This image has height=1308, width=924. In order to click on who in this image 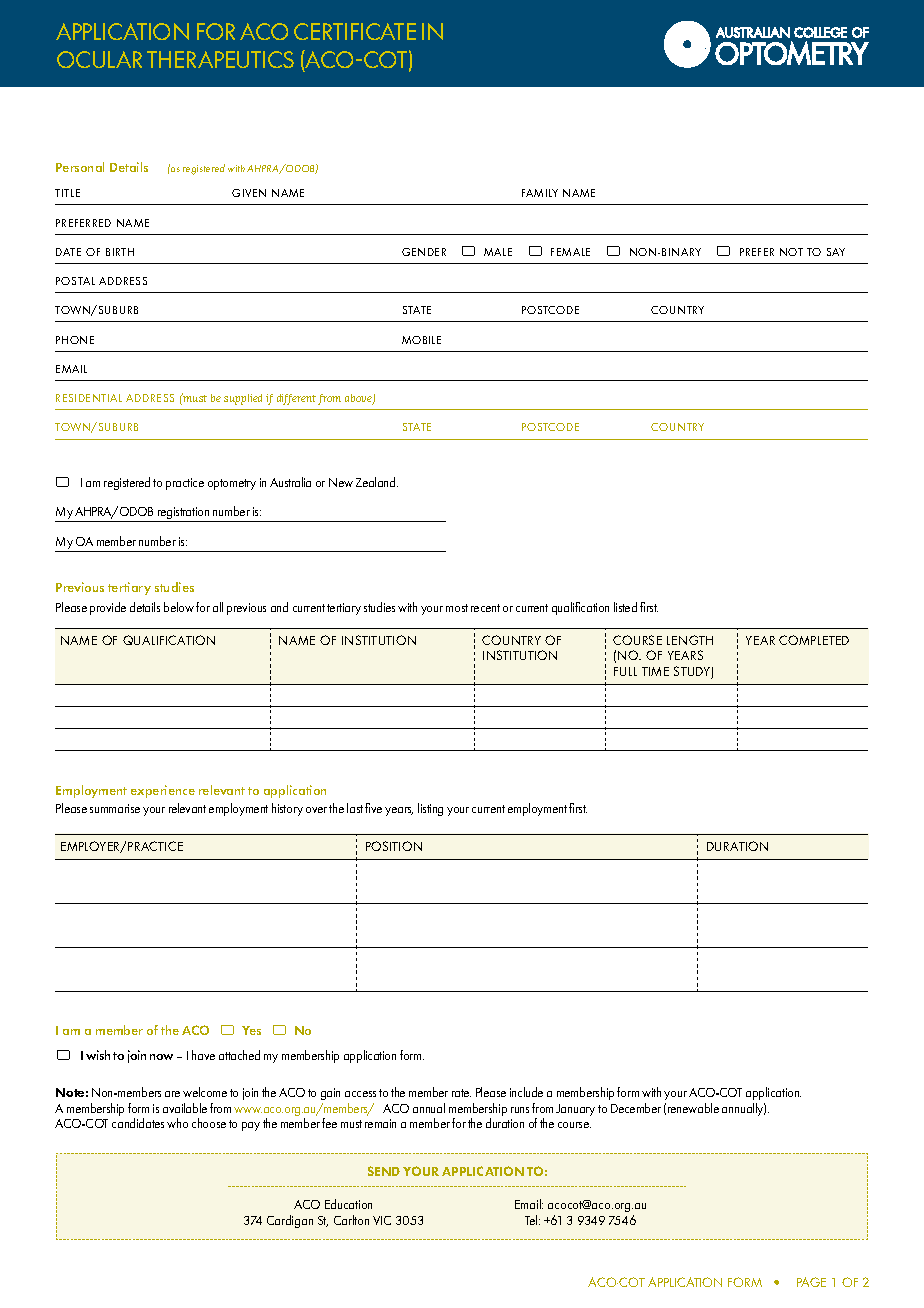, I will do `click(177, 1123)`.
